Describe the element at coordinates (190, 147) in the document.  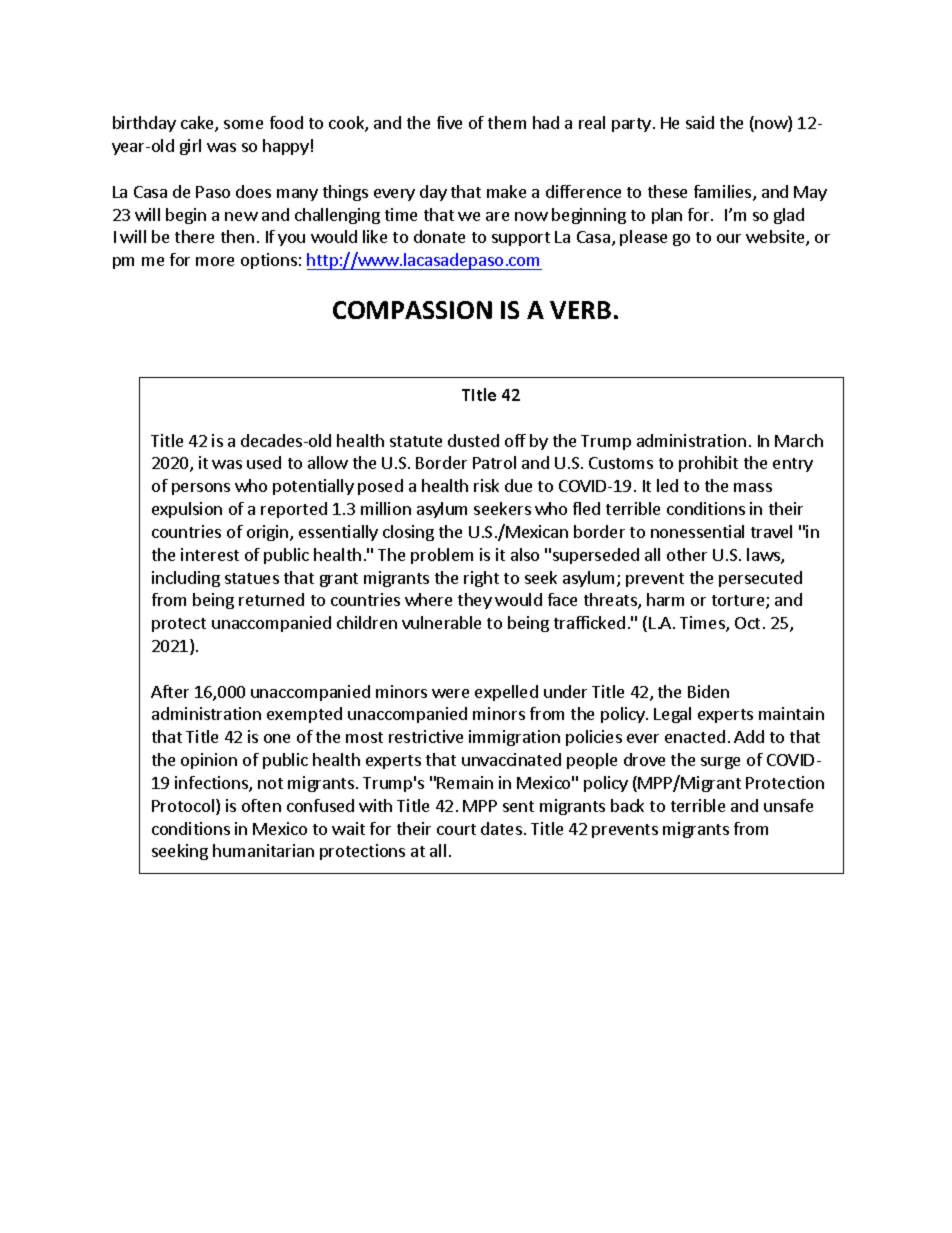
I see `girl` at that location.
